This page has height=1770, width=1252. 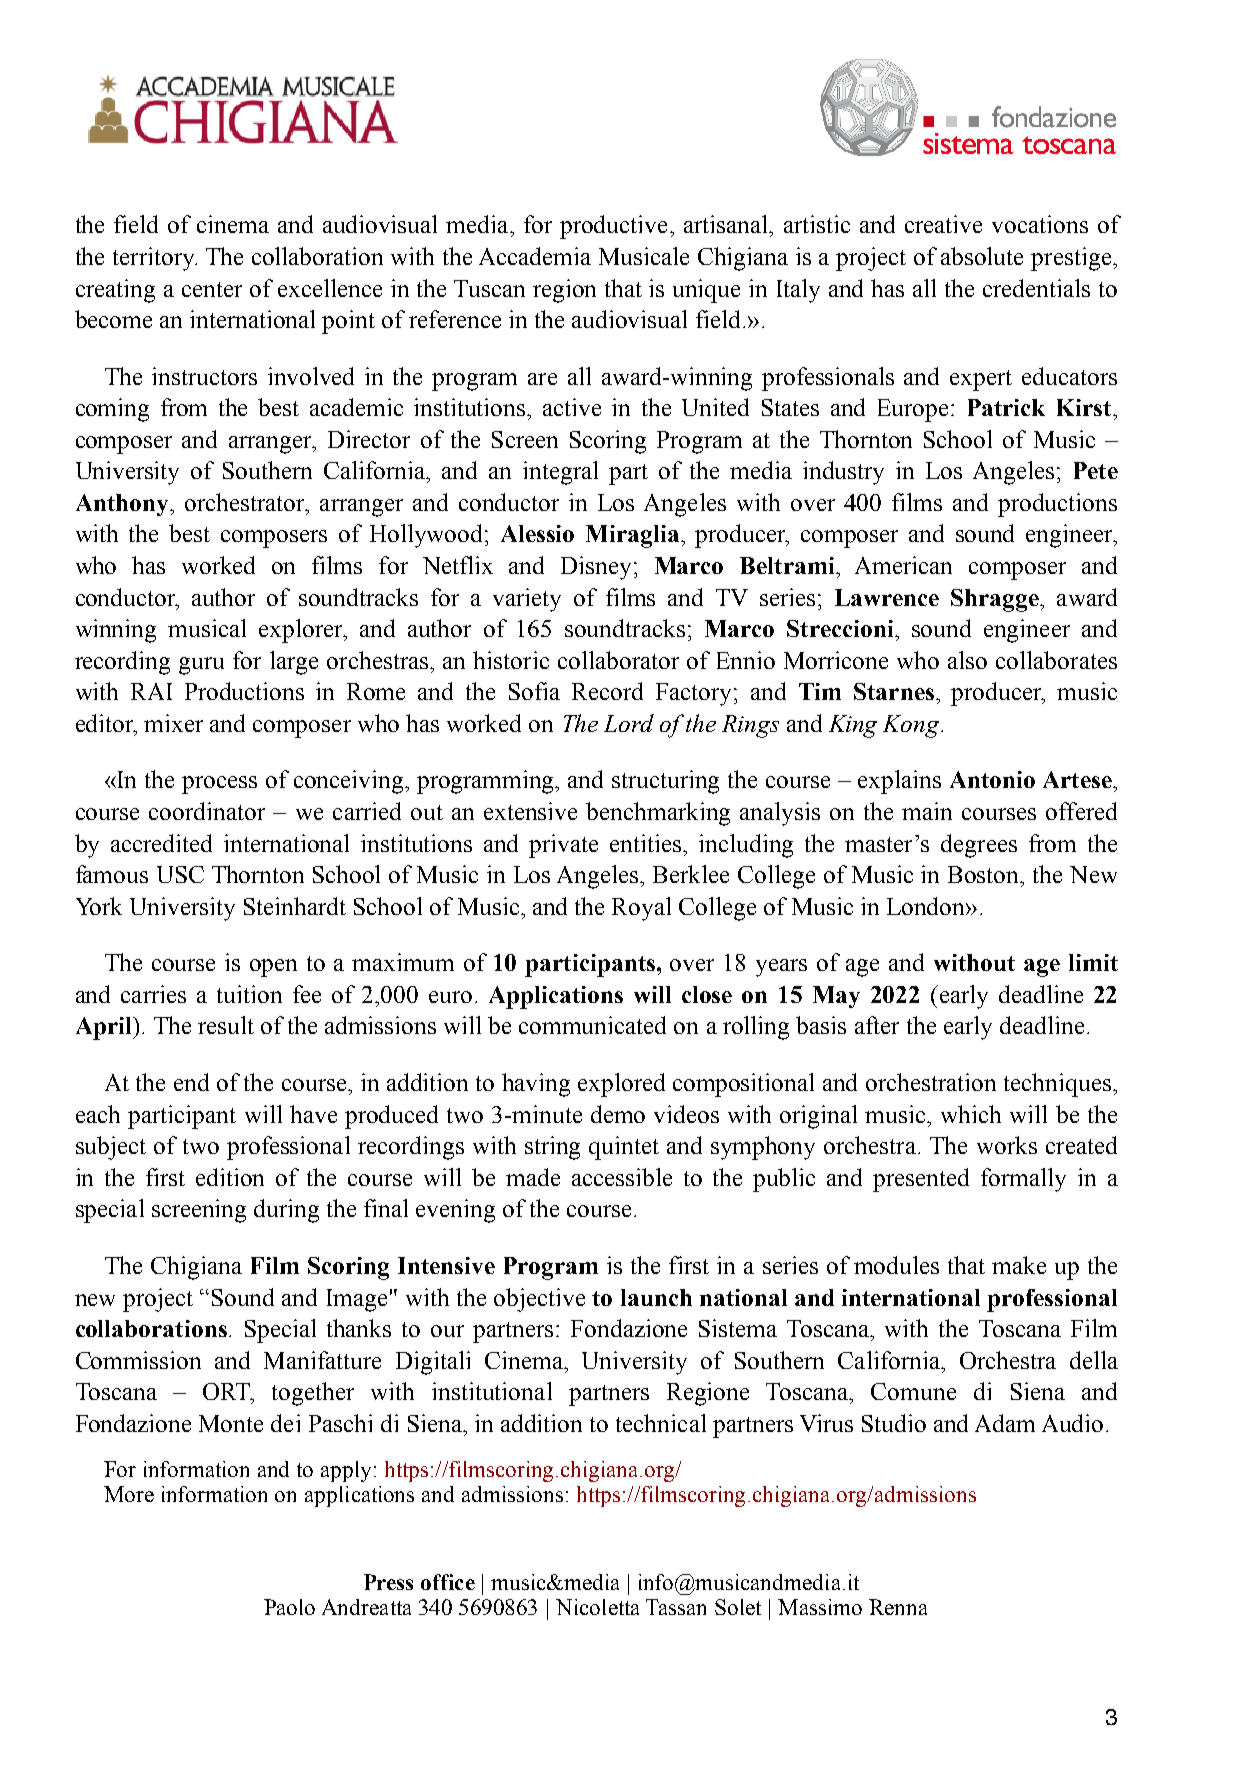 I want to click on Antonio, so click(x=992, y=779).
